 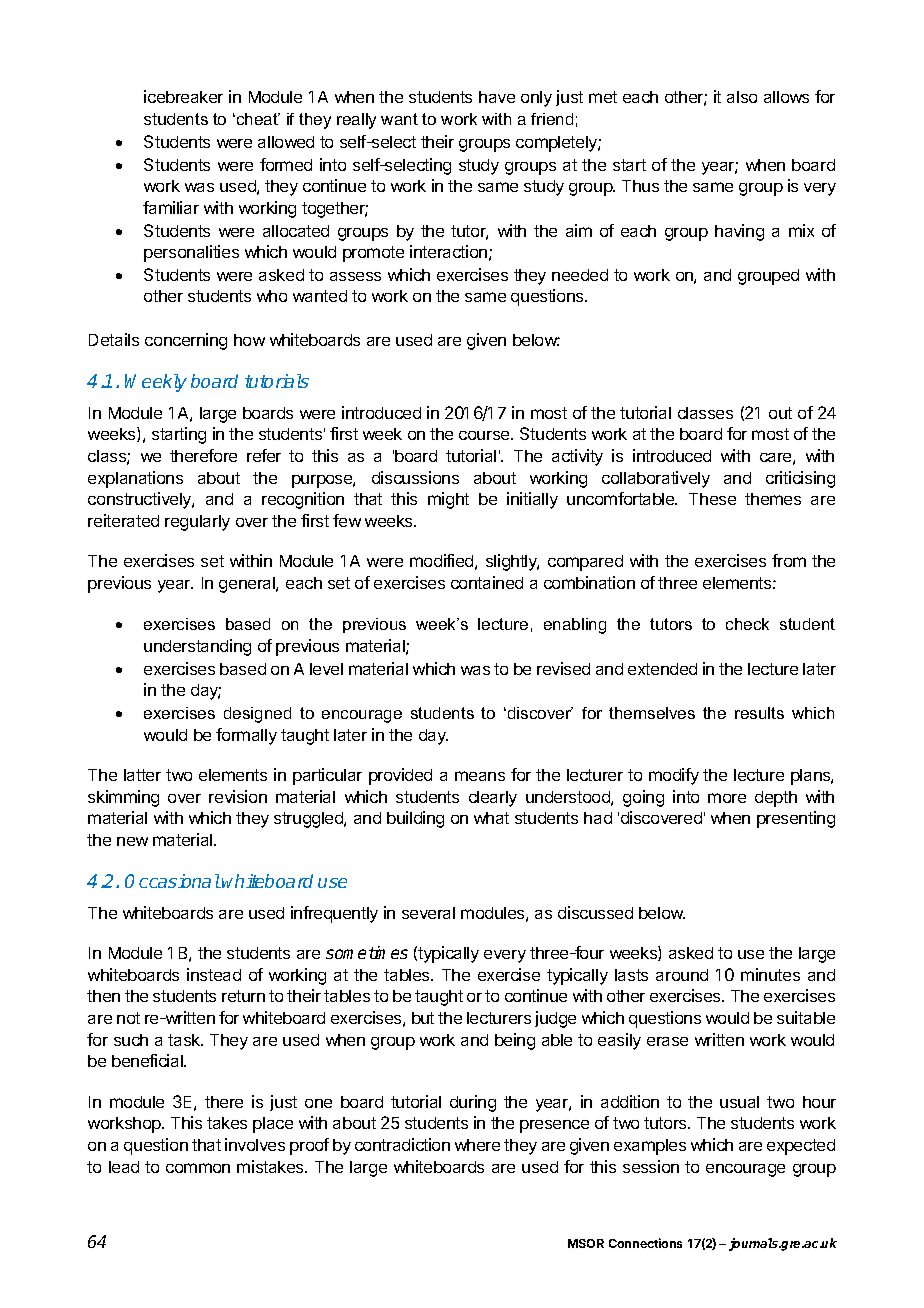 What do you see at coordinates (742, 97) in the image?
I see `also` at bounding box center [742, 97].
